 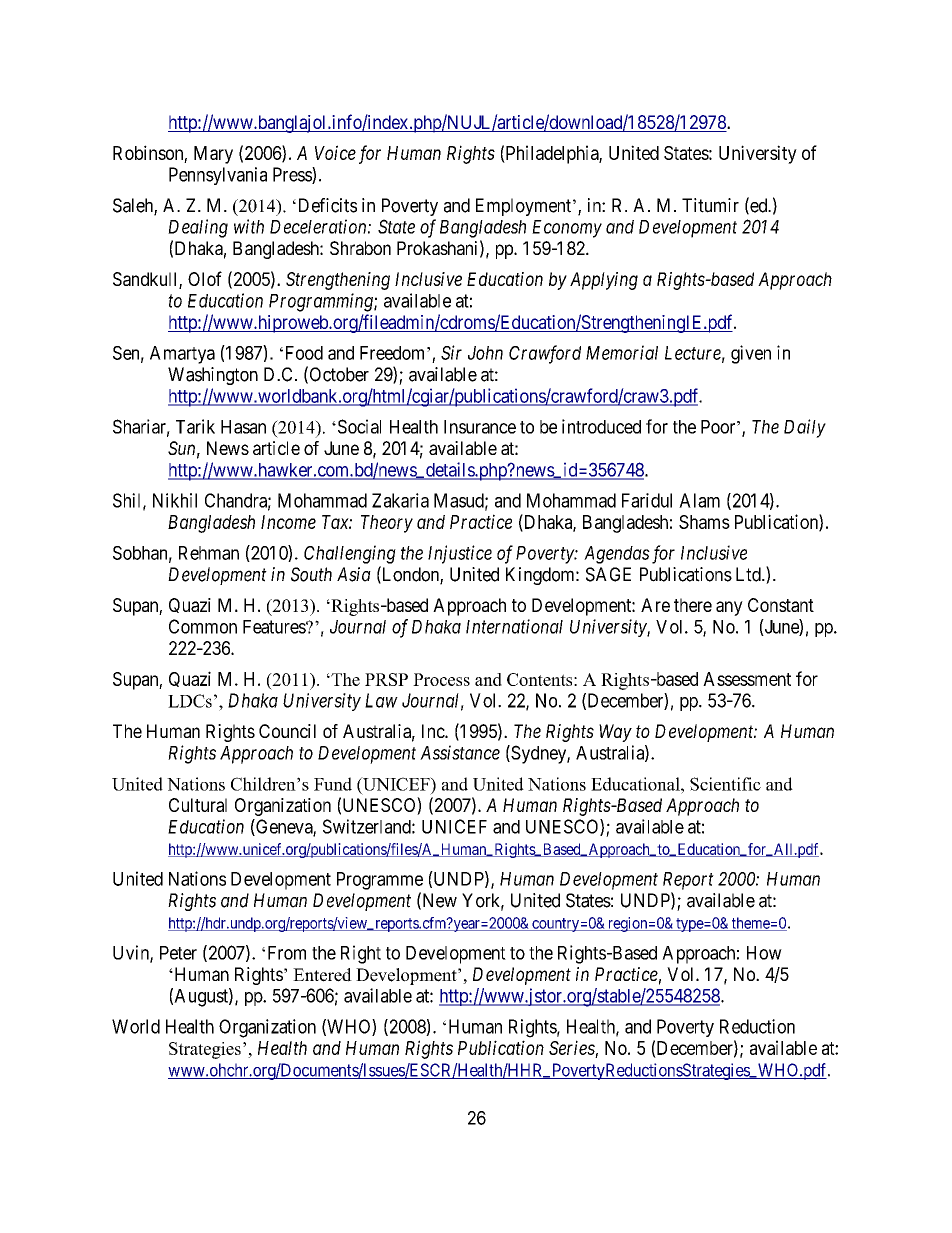 What do you see at coordinates (311, 574) in the screenshot?
I see `South` at bounding box center [311, 574].
